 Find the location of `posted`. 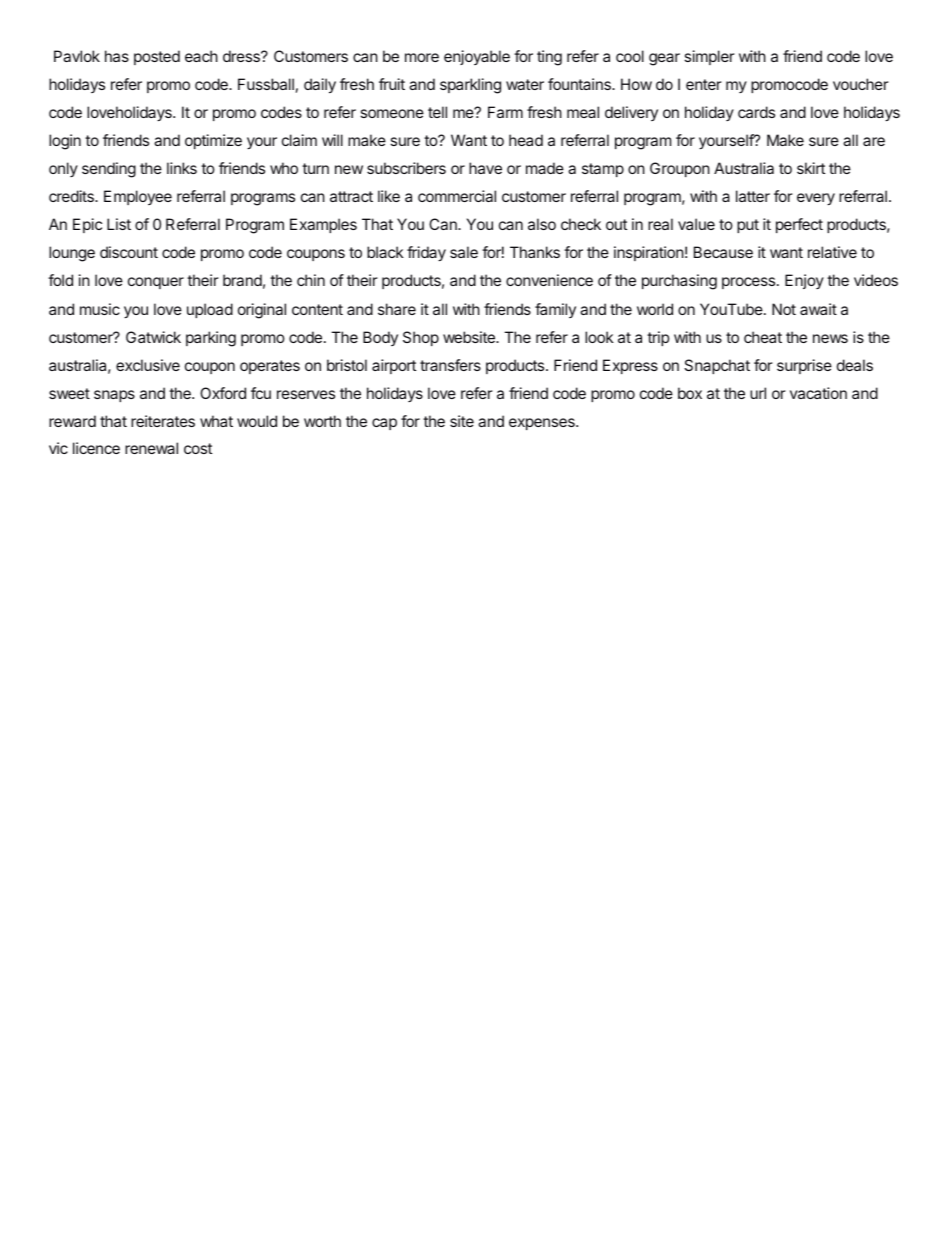

posted is located at coordinates (157, 57).
